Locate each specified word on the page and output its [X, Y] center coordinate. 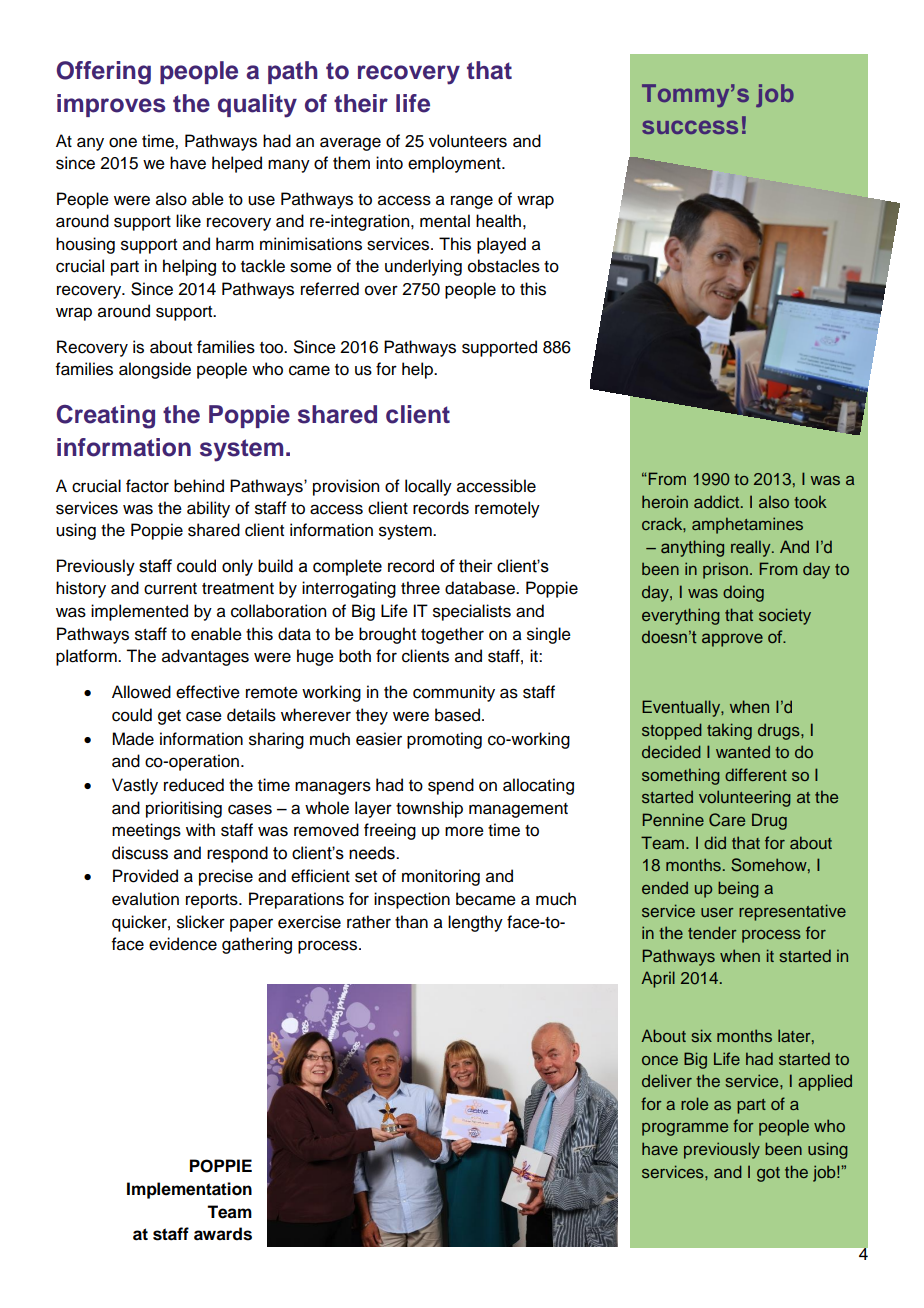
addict [718, 501]
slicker [201, 922]
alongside [155, 370]
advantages [205, 657]
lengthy [475, 923]
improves [111, 105]
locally [428, 487]
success [690, 127]
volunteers [468, 141]
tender [712, 932]
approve [732, 640]
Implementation [189, 1190]
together [452, 635]
